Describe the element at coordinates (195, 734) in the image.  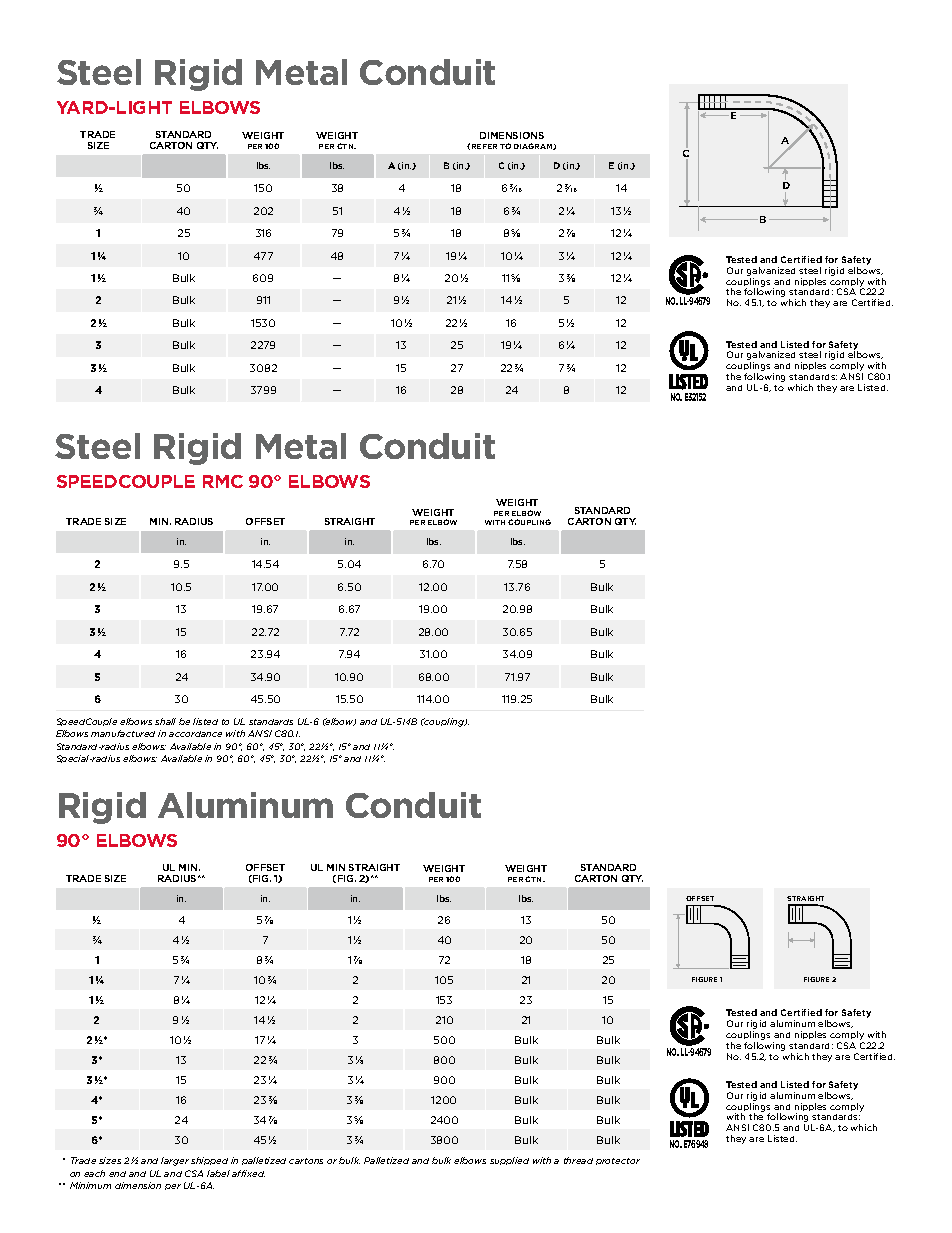
I see `accordance` at that location.
